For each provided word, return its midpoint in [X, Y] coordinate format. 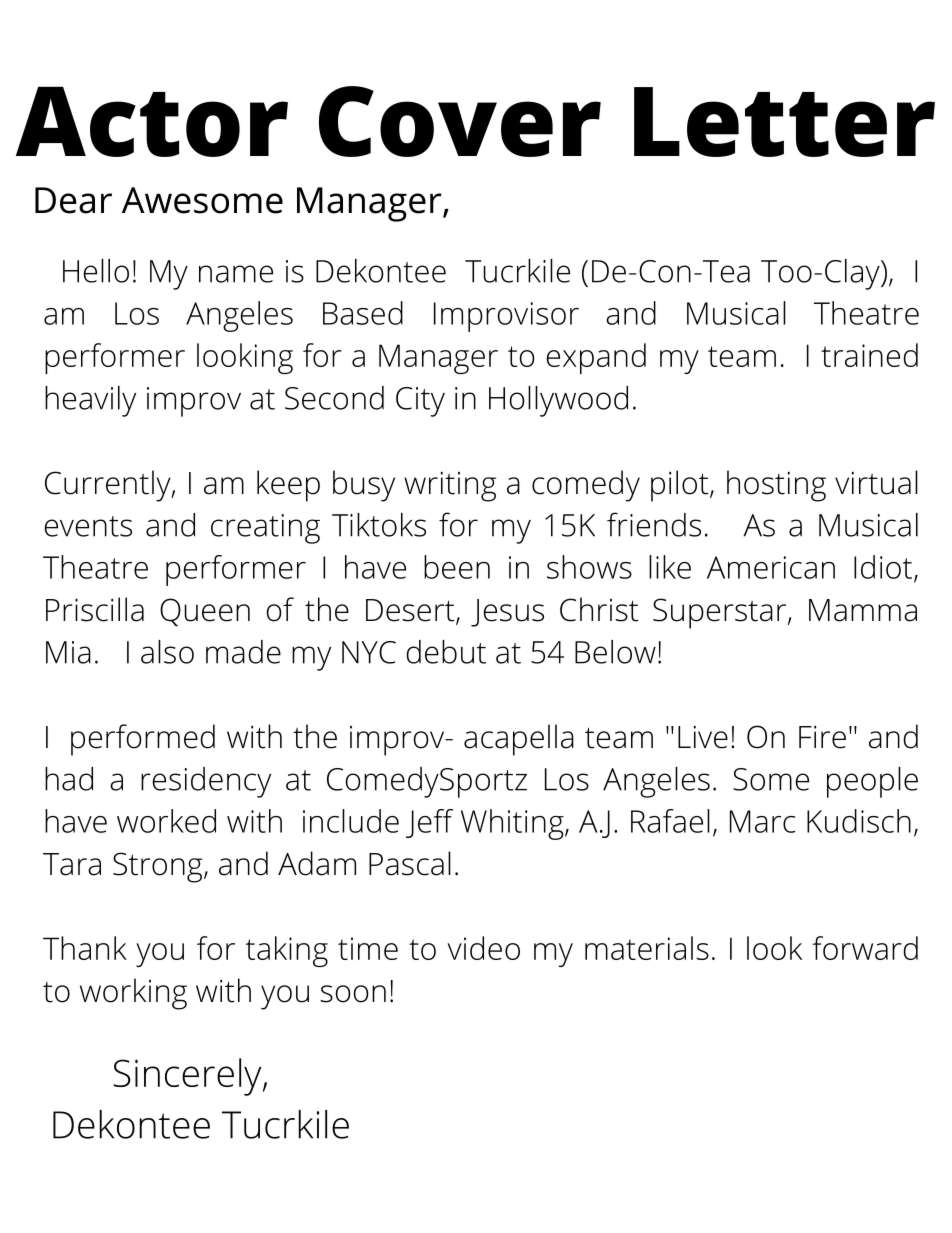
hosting [776, 486]
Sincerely [188, 1077]
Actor [152, 122]
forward [865, 948]
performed [143, 740]
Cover [460, 121]
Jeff [429, 823]
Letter [784, 122]
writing [450, 486]
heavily [90, 401]
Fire [822, 737]
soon [353, 994]
